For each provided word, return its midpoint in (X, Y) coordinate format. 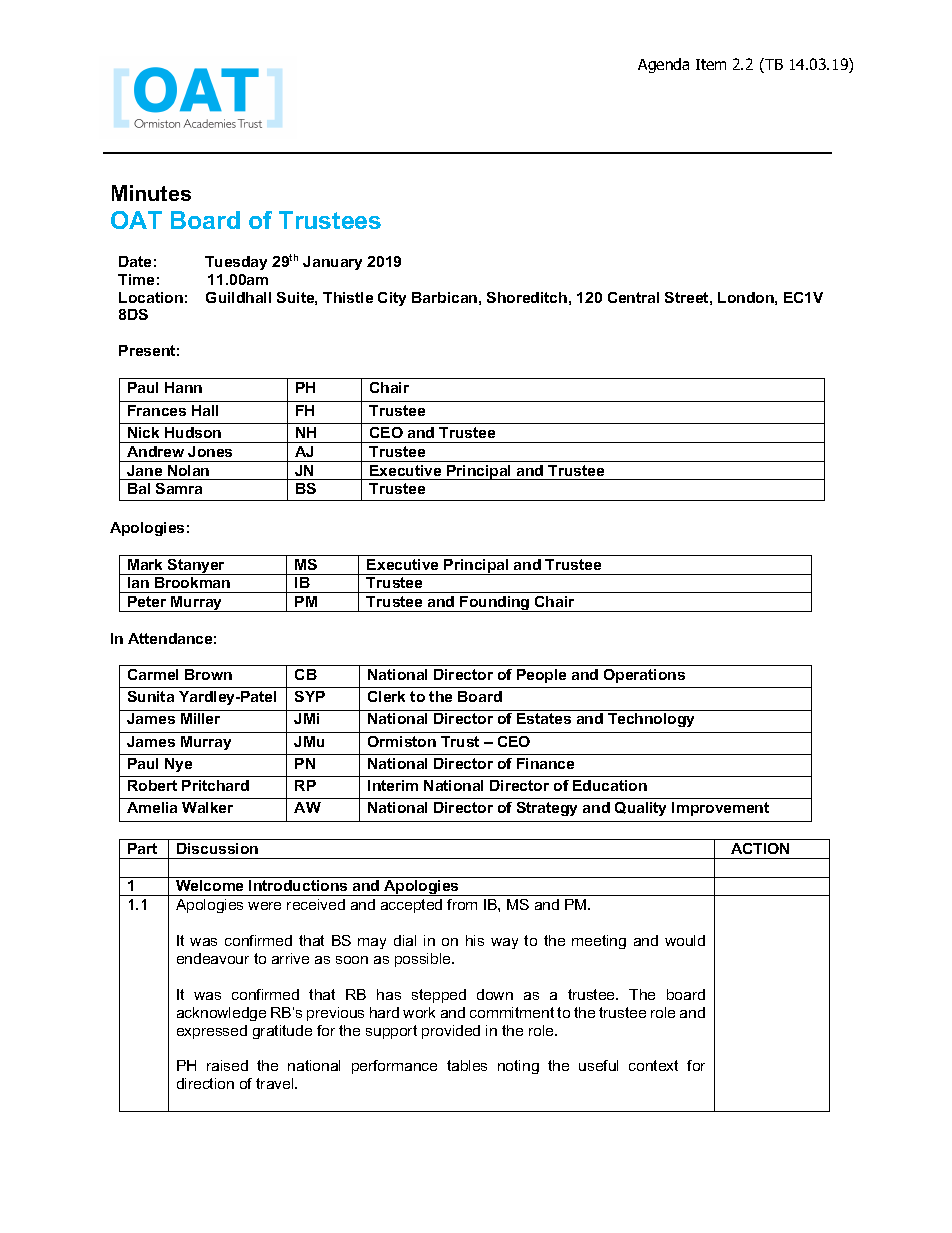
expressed (212, 1032)
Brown (208, 674)
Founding (495, 604)
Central (633, 297)
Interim (393, 785)
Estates (544, 718)
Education (610, 785)
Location (151, 297)
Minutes (151, 193)
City (392, 299)
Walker (207, 807)
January (332, 263)
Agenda (663, 65)
